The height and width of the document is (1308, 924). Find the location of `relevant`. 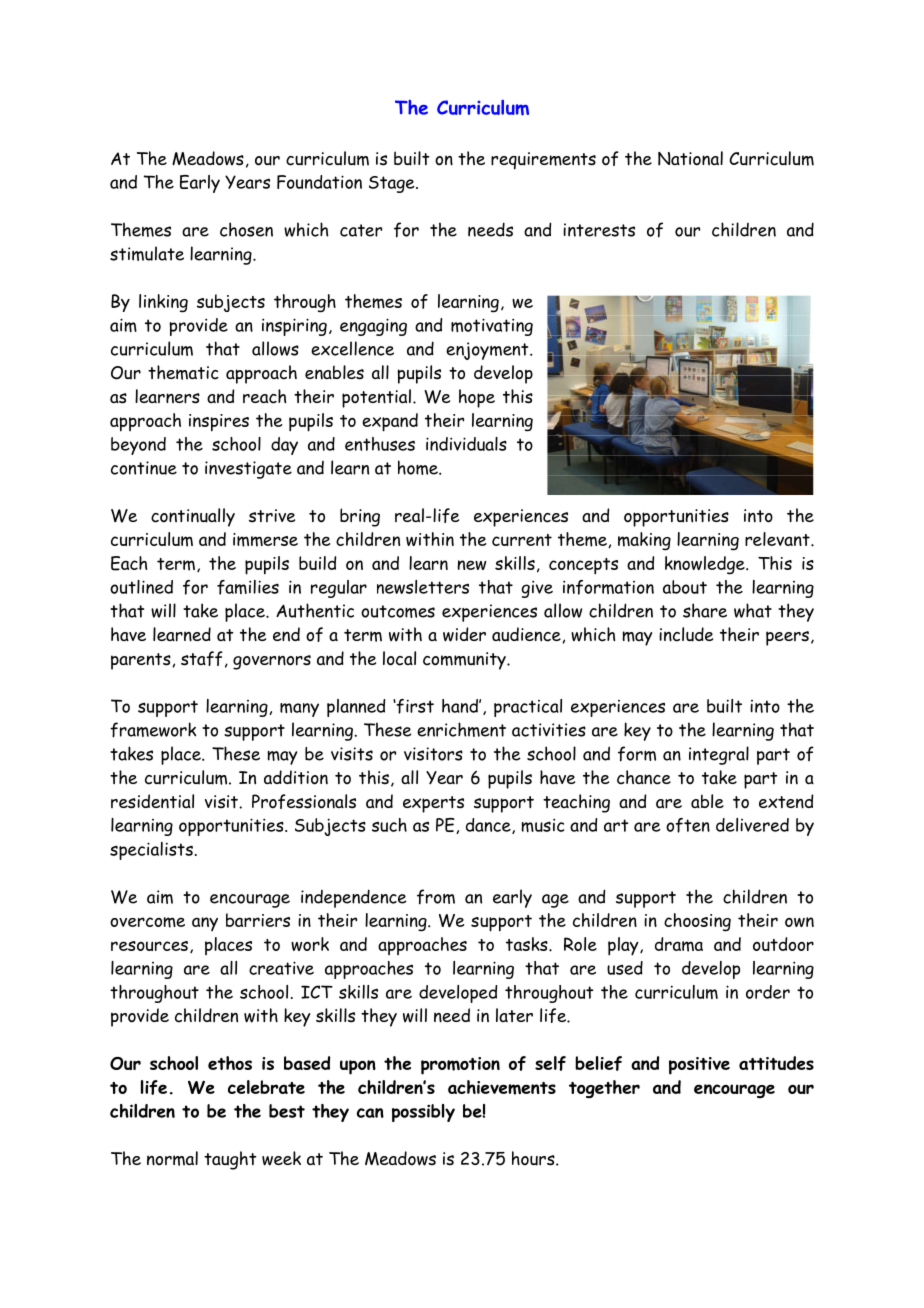

relevant is located at coordinates (778, 539).
